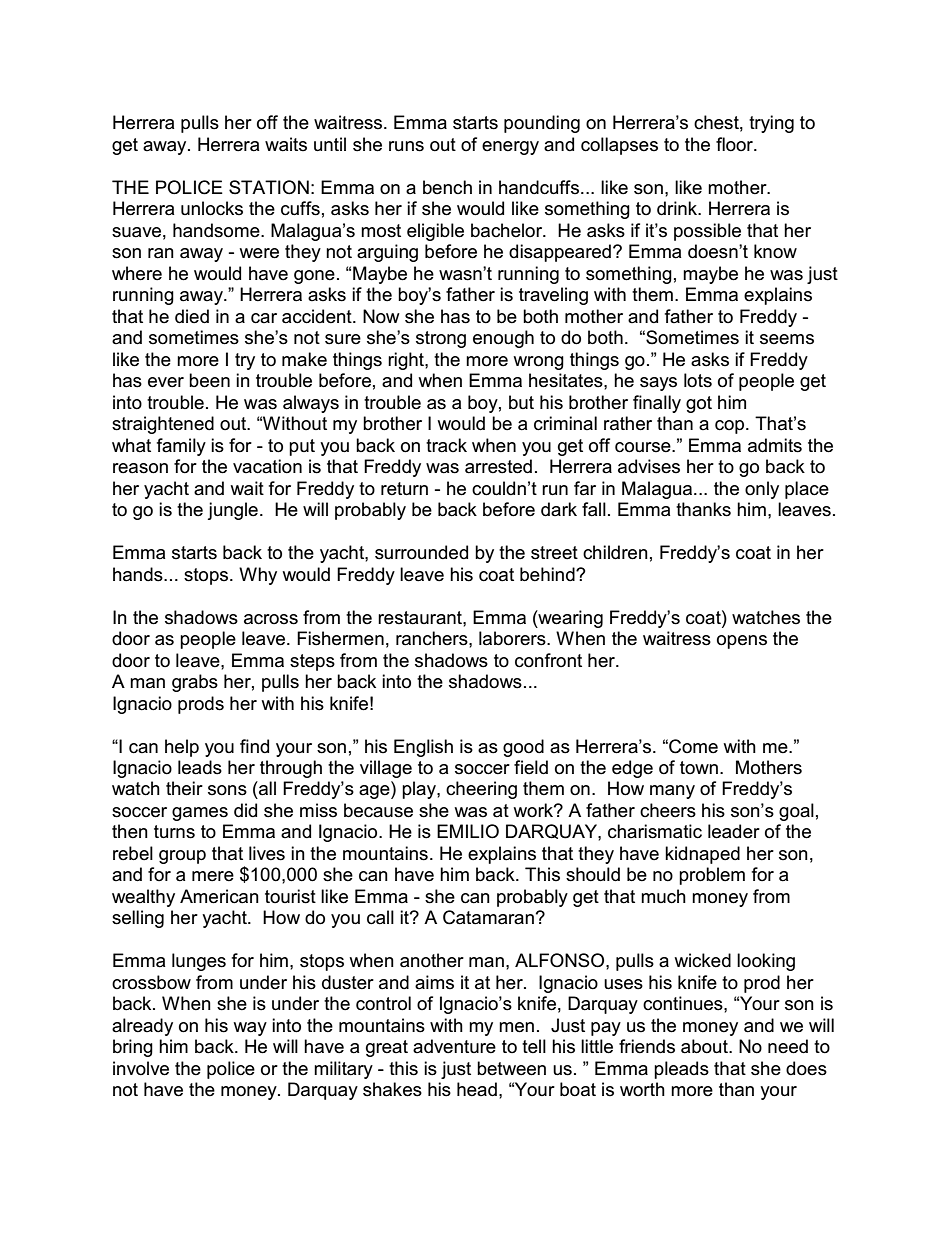 The height and width of the screenshot is (1233, 952). What do you see at coordinates (468, 831) in the screenshot?
I see `EMILIO` at bounding box center [468, 831].
